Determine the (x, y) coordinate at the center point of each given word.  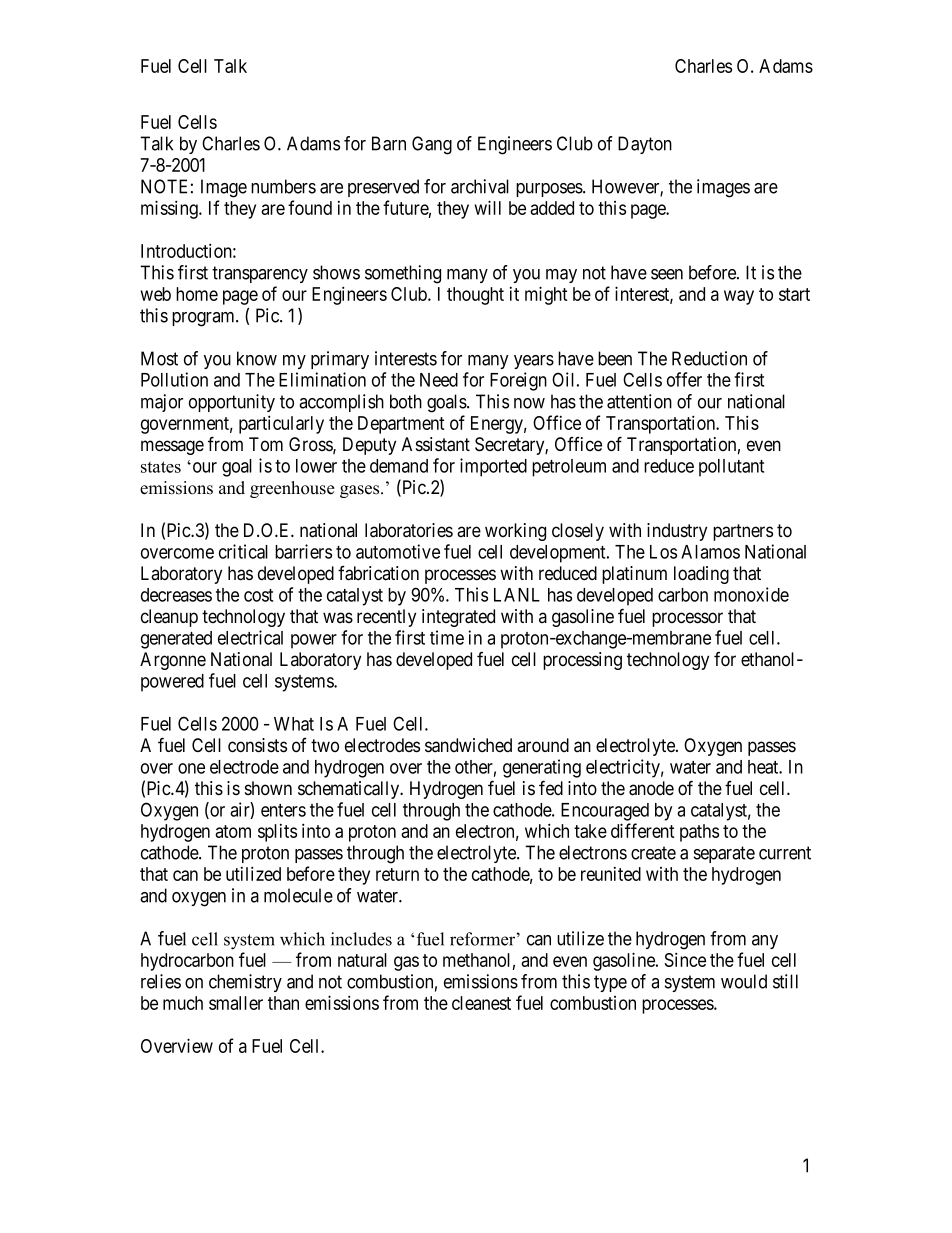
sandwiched (468, 745)
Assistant (436, 444)
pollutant (731, 468)
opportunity (232, 403)
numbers (283, 186)
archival (480, 186)
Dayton (645, 145)
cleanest (481, 1003)
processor (687, 619)
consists (257, 745)
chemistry (245, 983)
